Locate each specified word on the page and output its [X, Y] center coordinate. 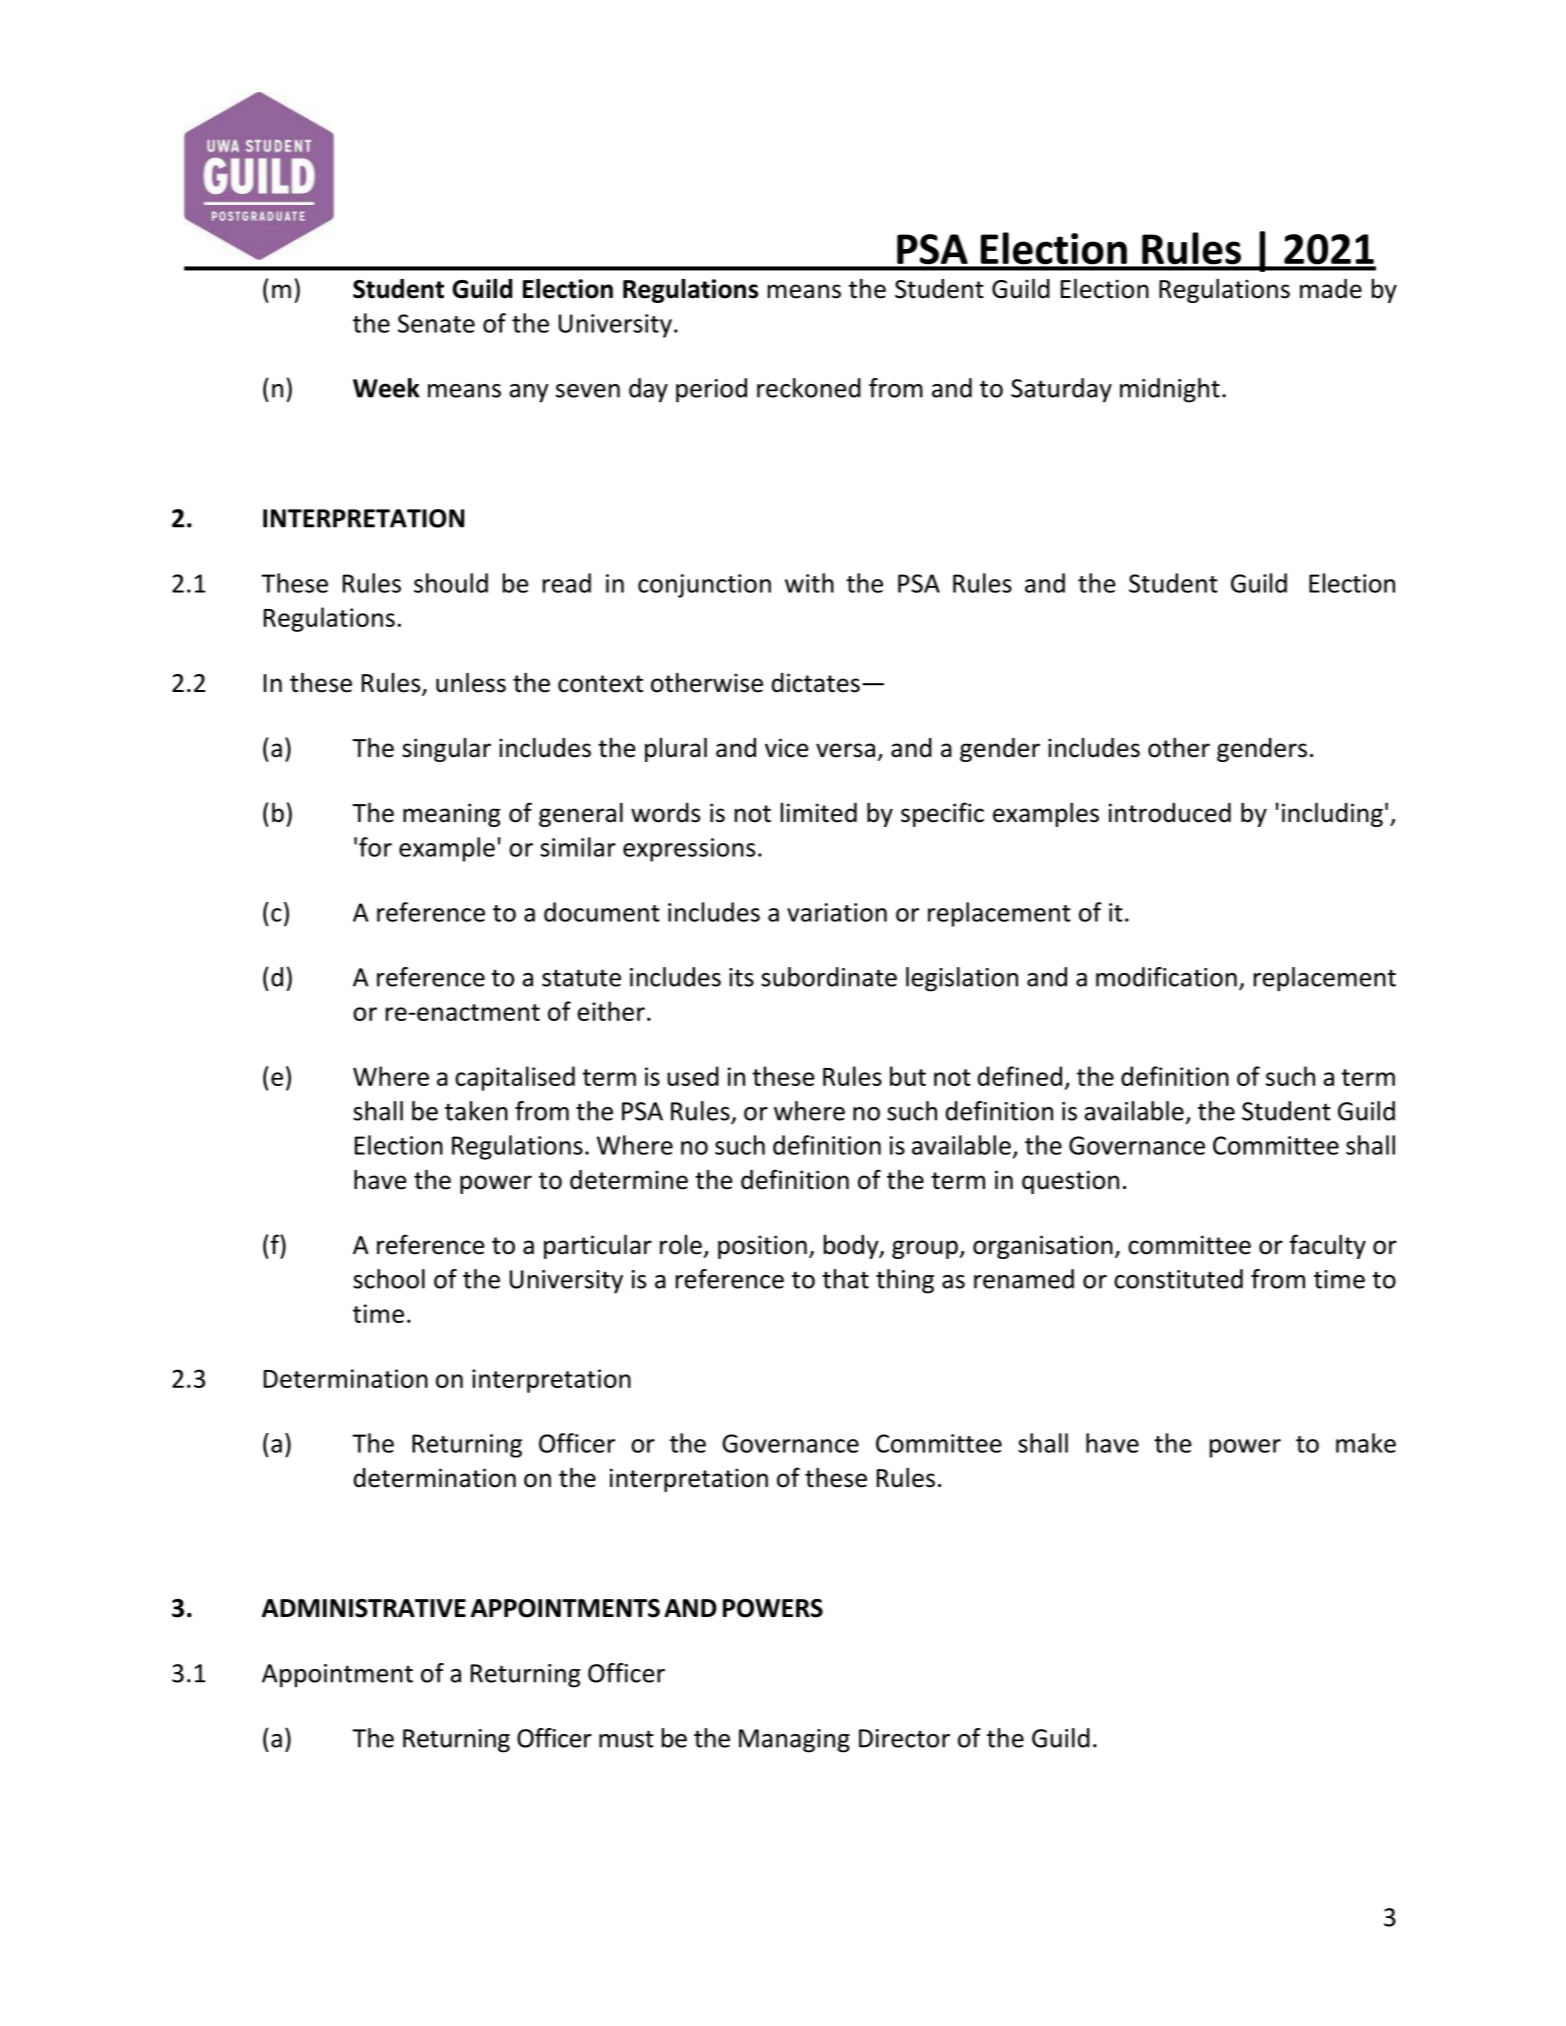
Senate [436, 323]
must [626, 1739]
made [1331, 289]
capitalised [515, 1078]
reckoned [809, 388]
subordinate [829, 977]
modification [1166, 977]
